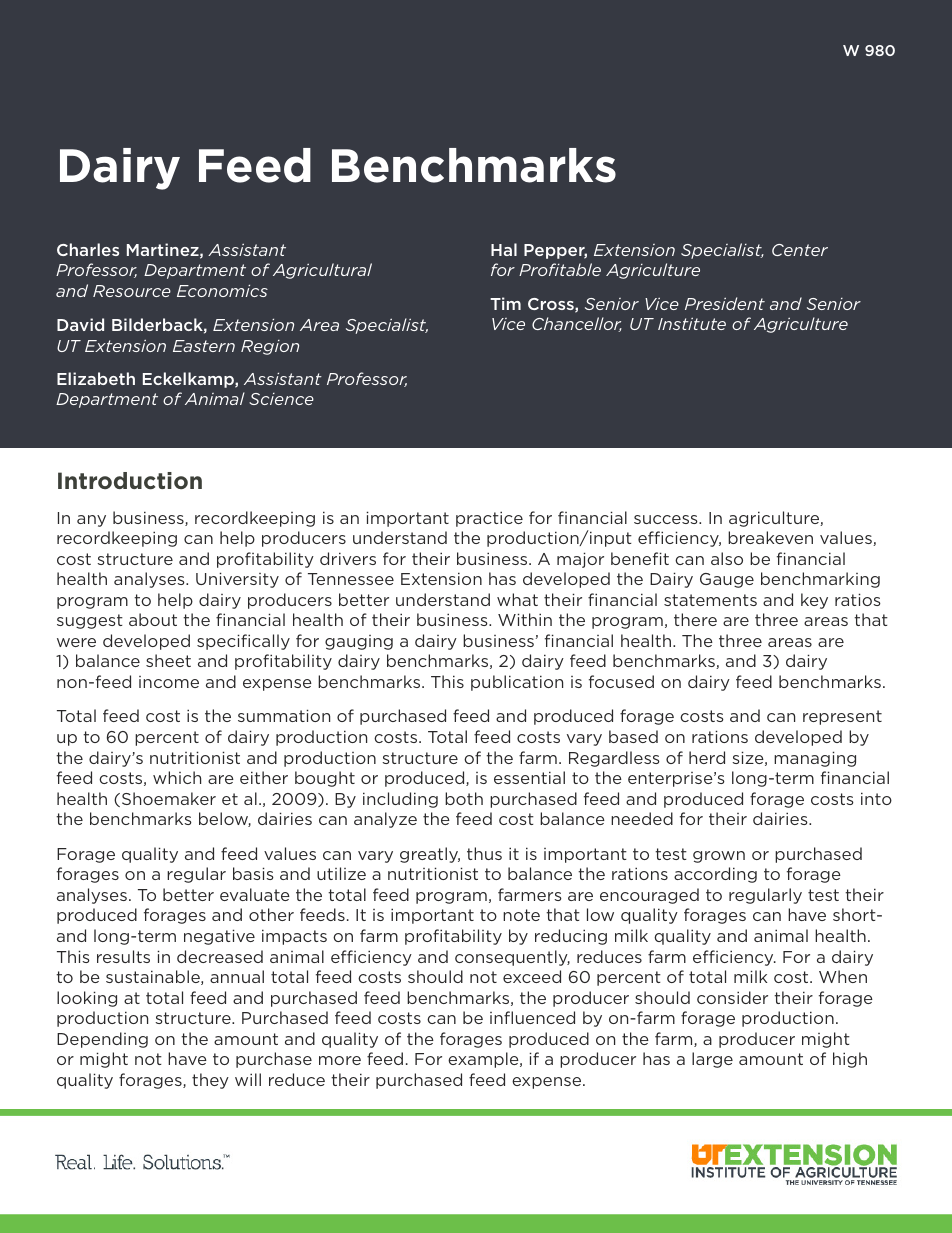 The height and width of the screenshot is (1233, 952). What do you see at coordinates (464, 798) in the screenshot?
I see `both` at bounding box center [464, 798].
